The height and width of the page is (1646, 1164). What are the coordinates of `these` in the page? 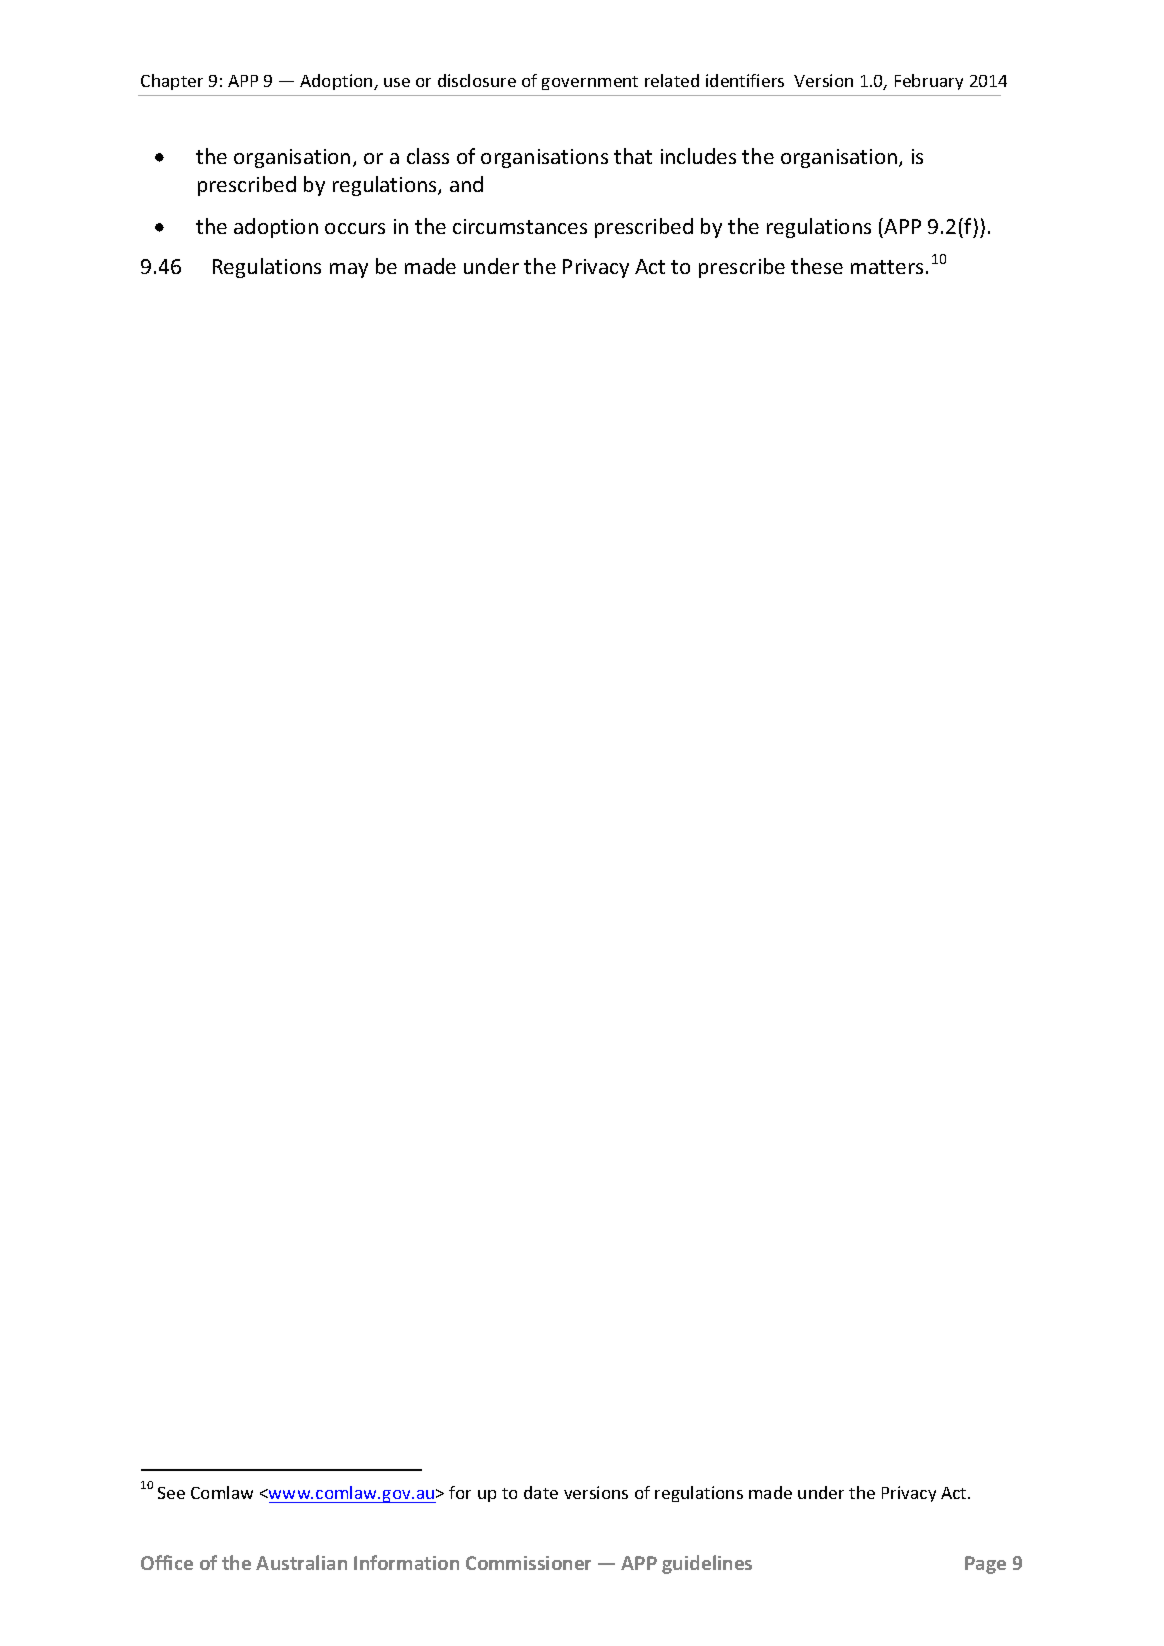 It's located at (817, 266).
